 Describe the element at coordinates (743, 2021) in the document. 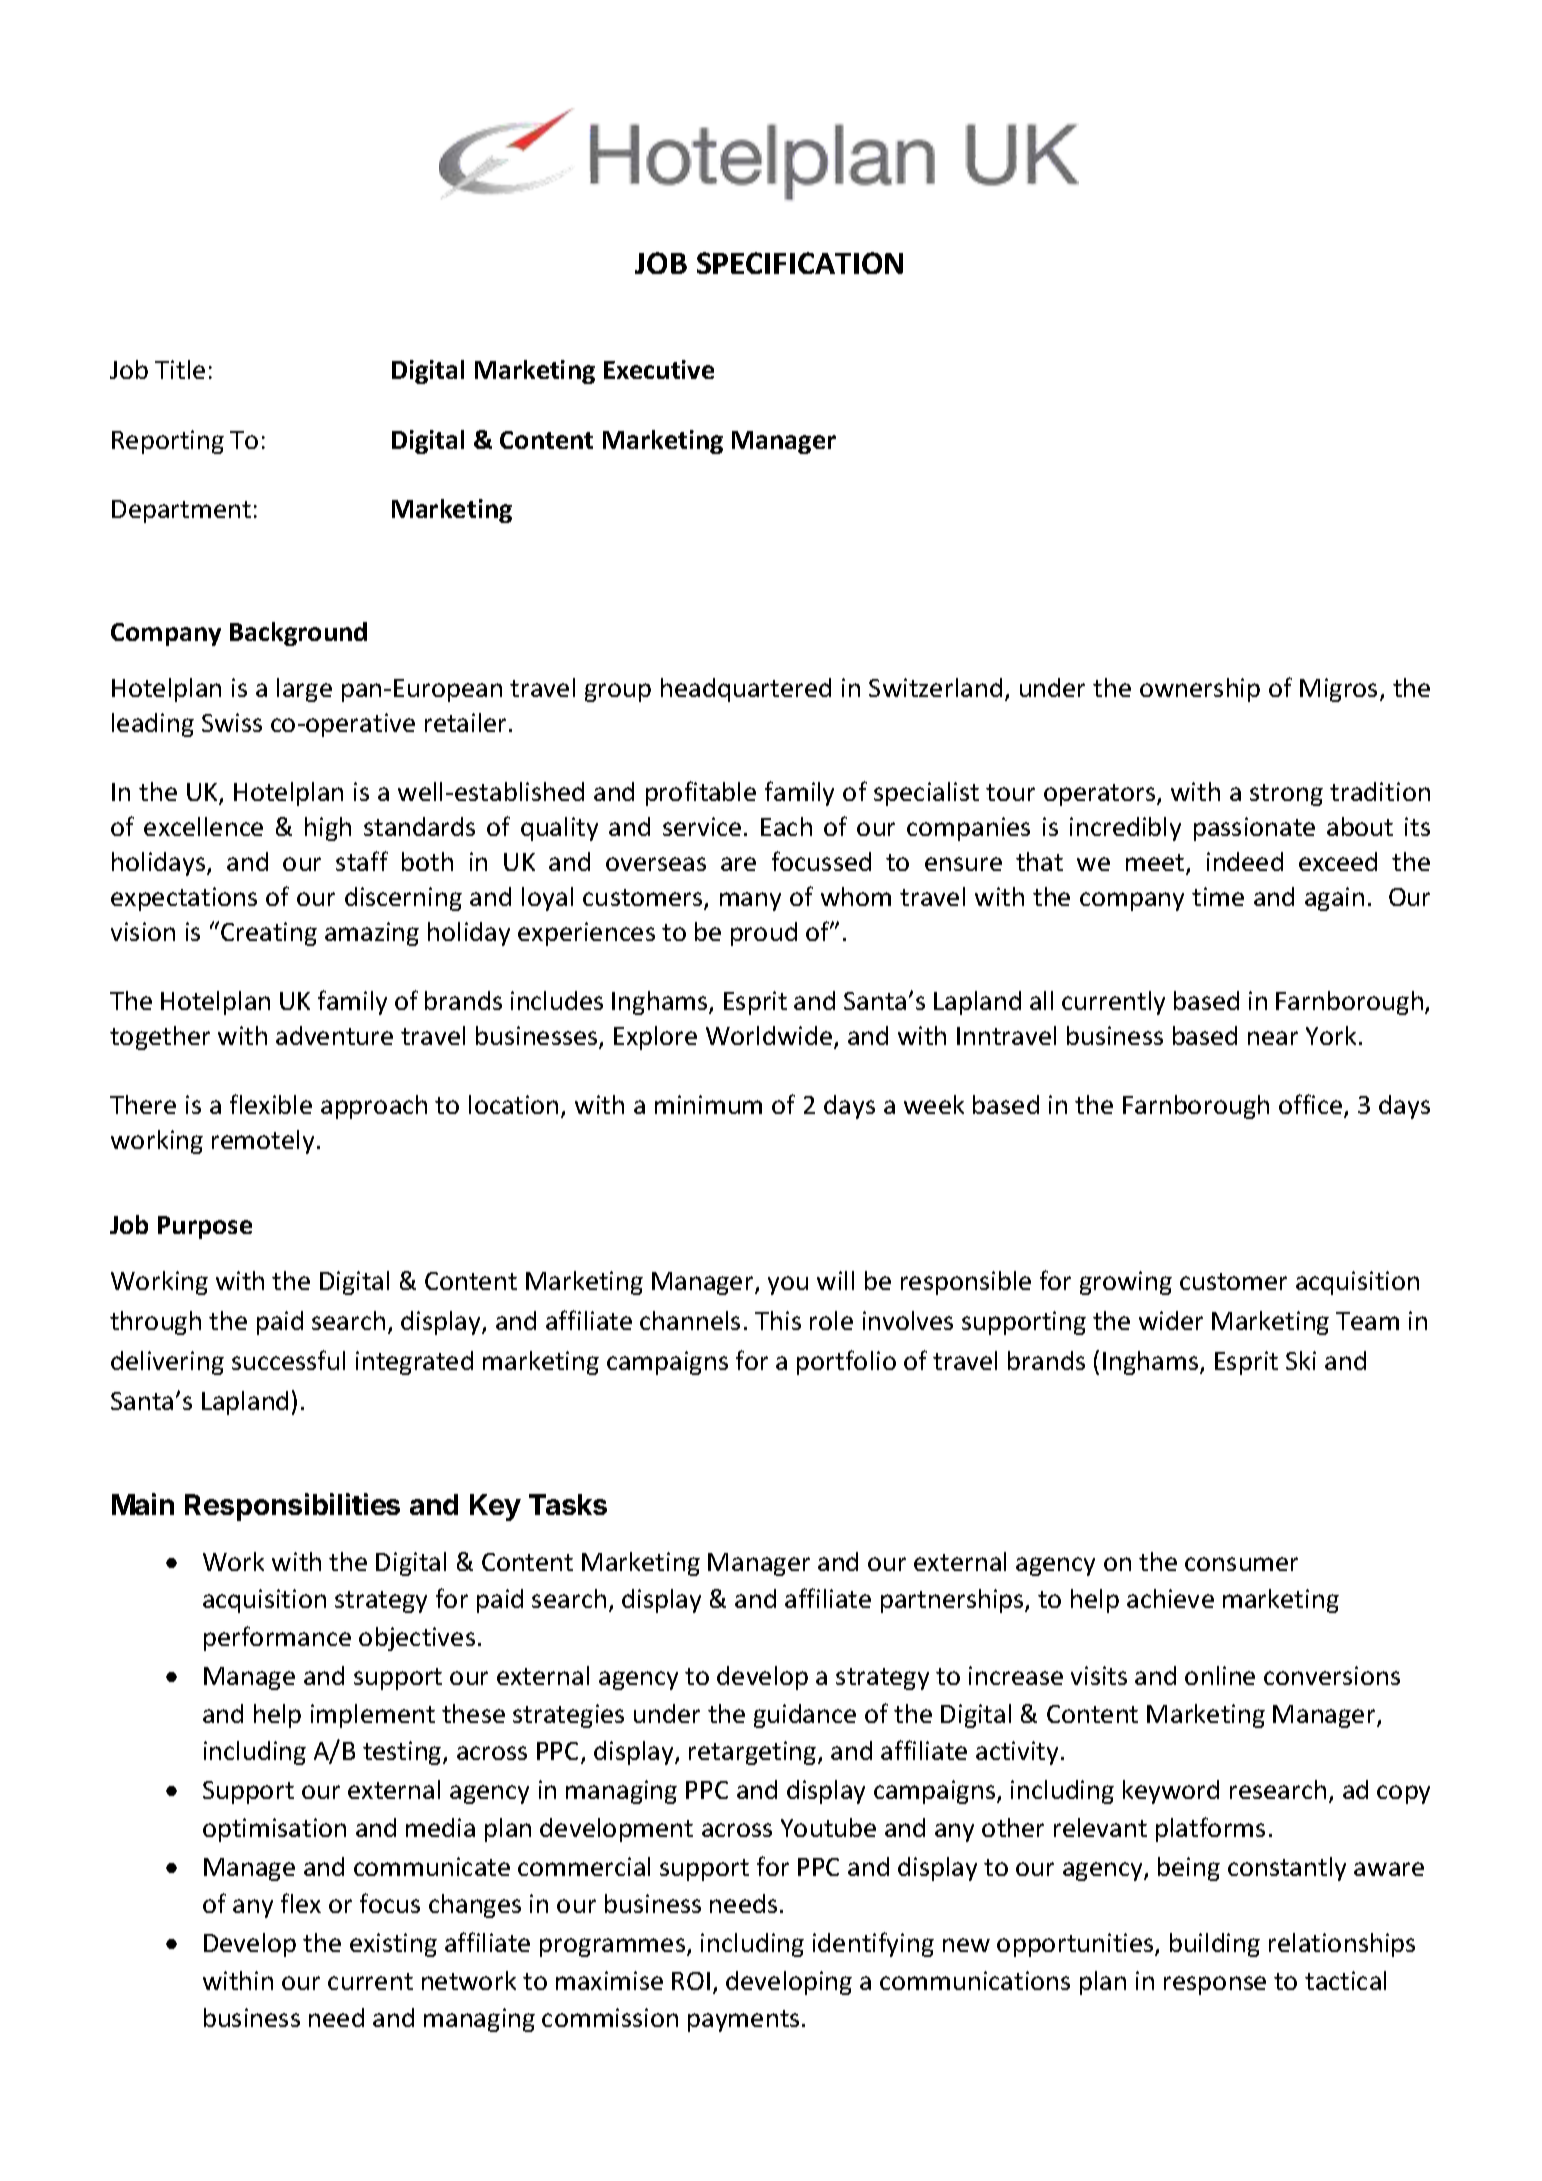

I see `payments` at that location.
